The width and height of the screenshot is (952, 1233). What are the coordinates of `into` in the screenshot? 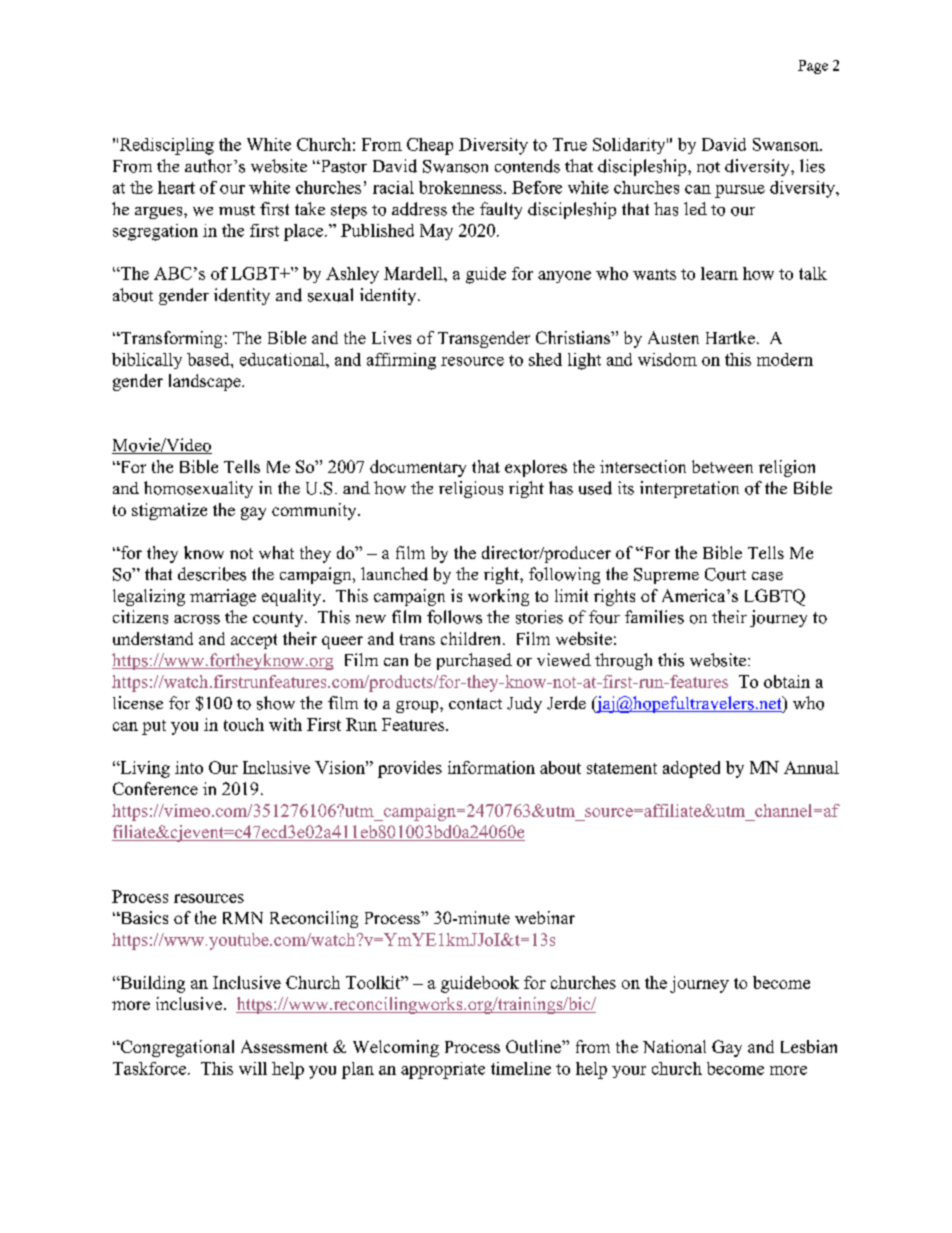 It's located at (189, 767).
